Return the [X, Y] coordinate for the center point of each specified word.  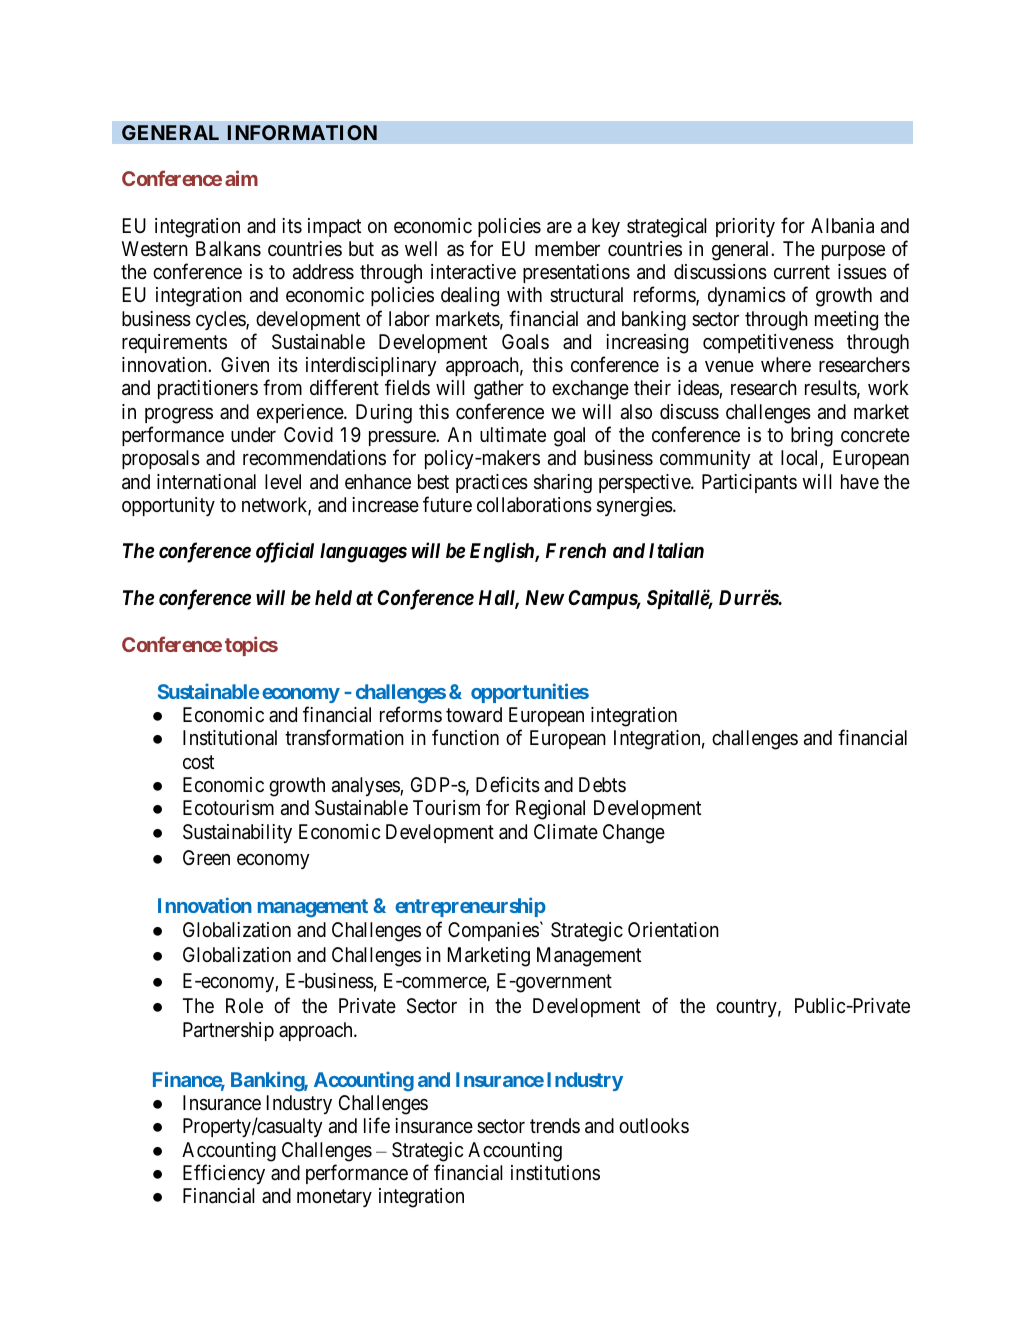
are [559, 228]
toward [474, 715]
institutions [555, 1172]
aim [241, 178]
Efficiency [224, 1174]
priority [745, 227]
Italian [676, 550]
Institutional [230, 738]
